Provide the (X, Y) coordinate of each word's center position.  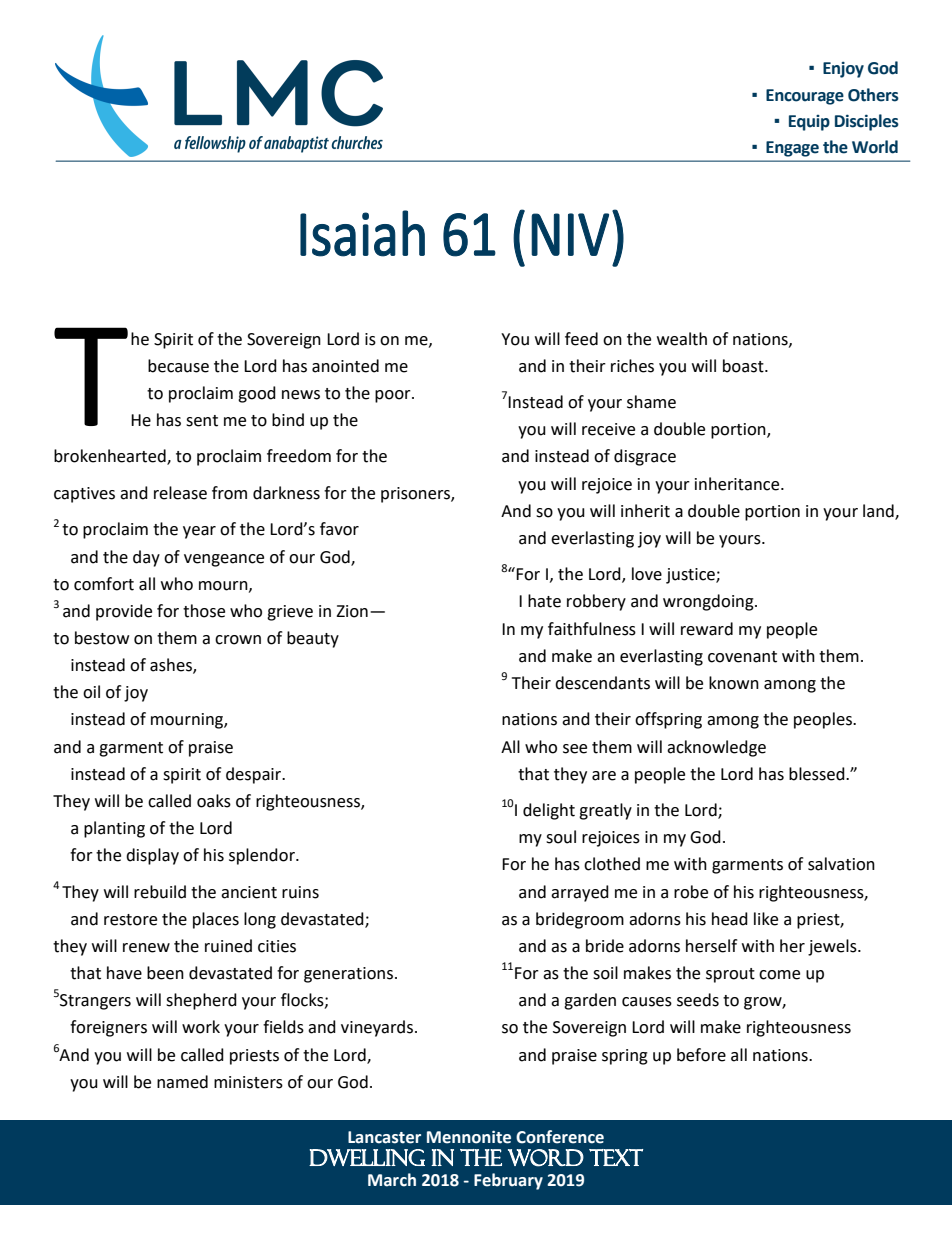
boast (744, 366)
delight (549, 811)
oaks (214, 801)
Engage (792, 149)
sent (202, 421)
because (178, 366)
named (182, 1082)
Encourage (805, 97)
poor (394, 396)
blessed (818, 774)
